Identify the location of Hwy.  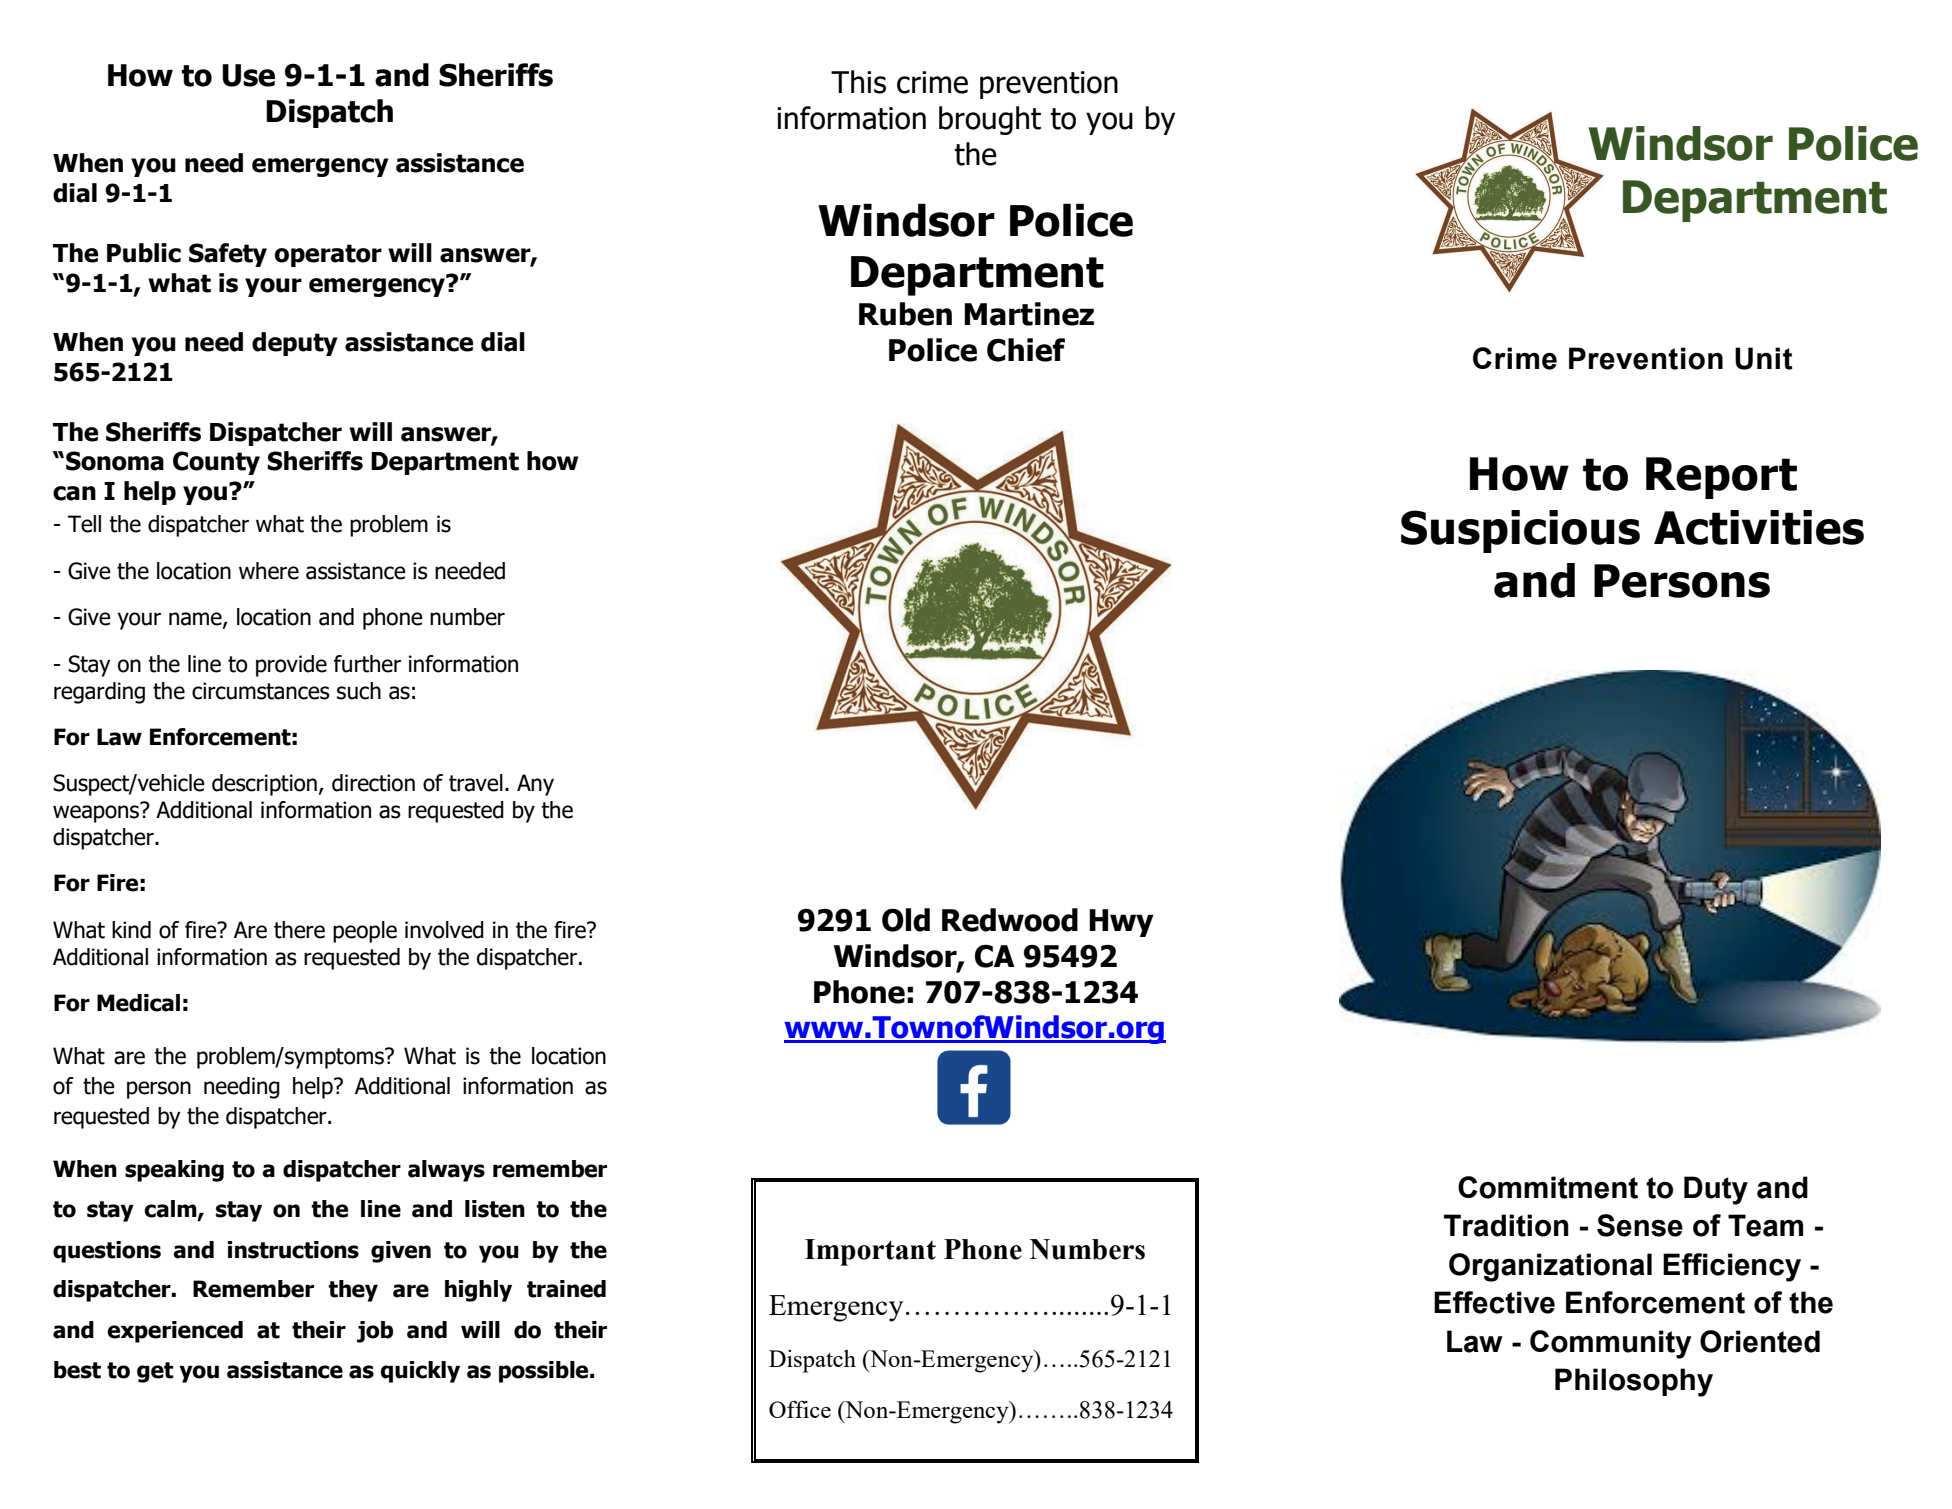
(1121, 923).
